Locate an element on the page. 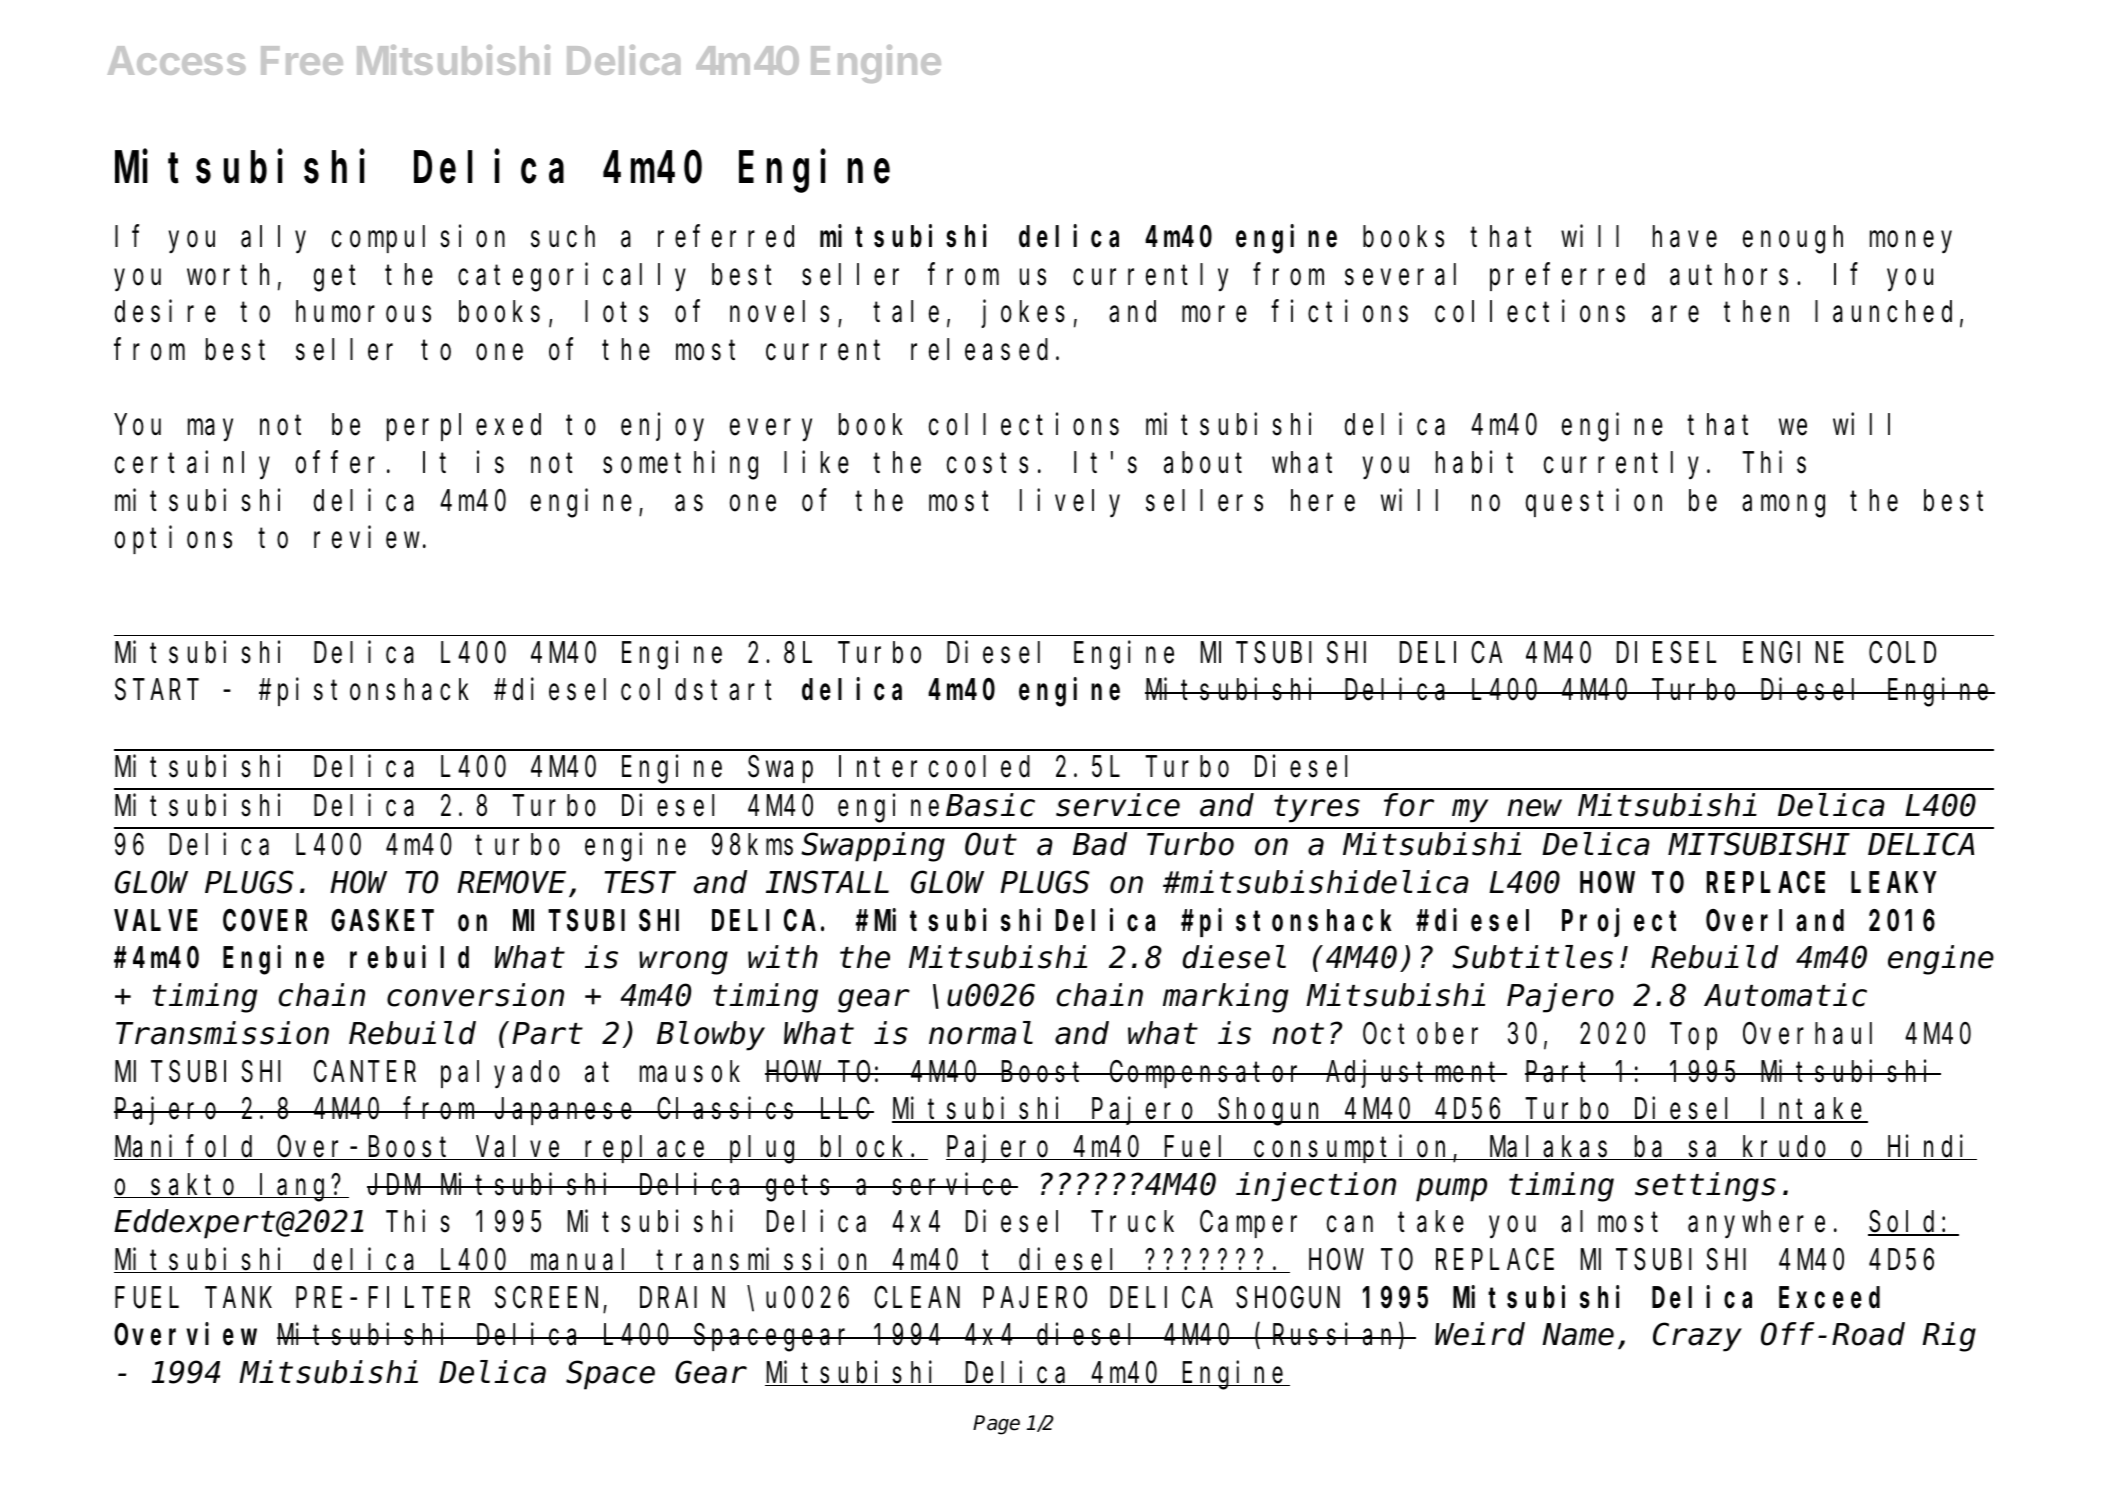 The image size is (2115, 1495). Free is located at coordinates (302, 60).
